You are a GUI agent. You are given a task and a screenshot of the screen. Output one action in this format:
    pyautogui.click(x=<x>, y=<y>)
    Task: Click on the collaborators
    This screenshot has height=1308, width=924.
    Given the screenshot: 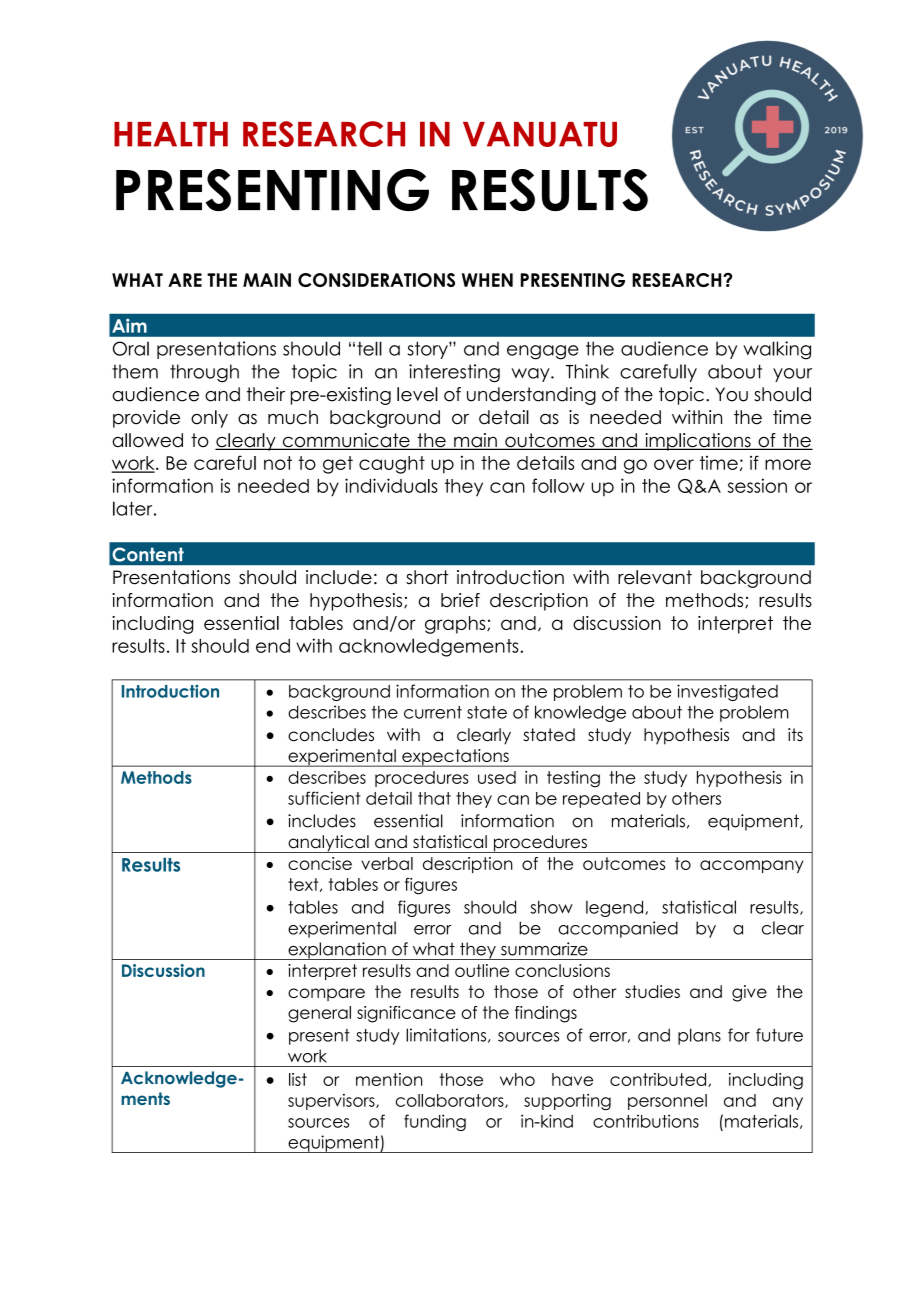 What is the action you would take?
    pyautogui.click(x=451, y=1101)
